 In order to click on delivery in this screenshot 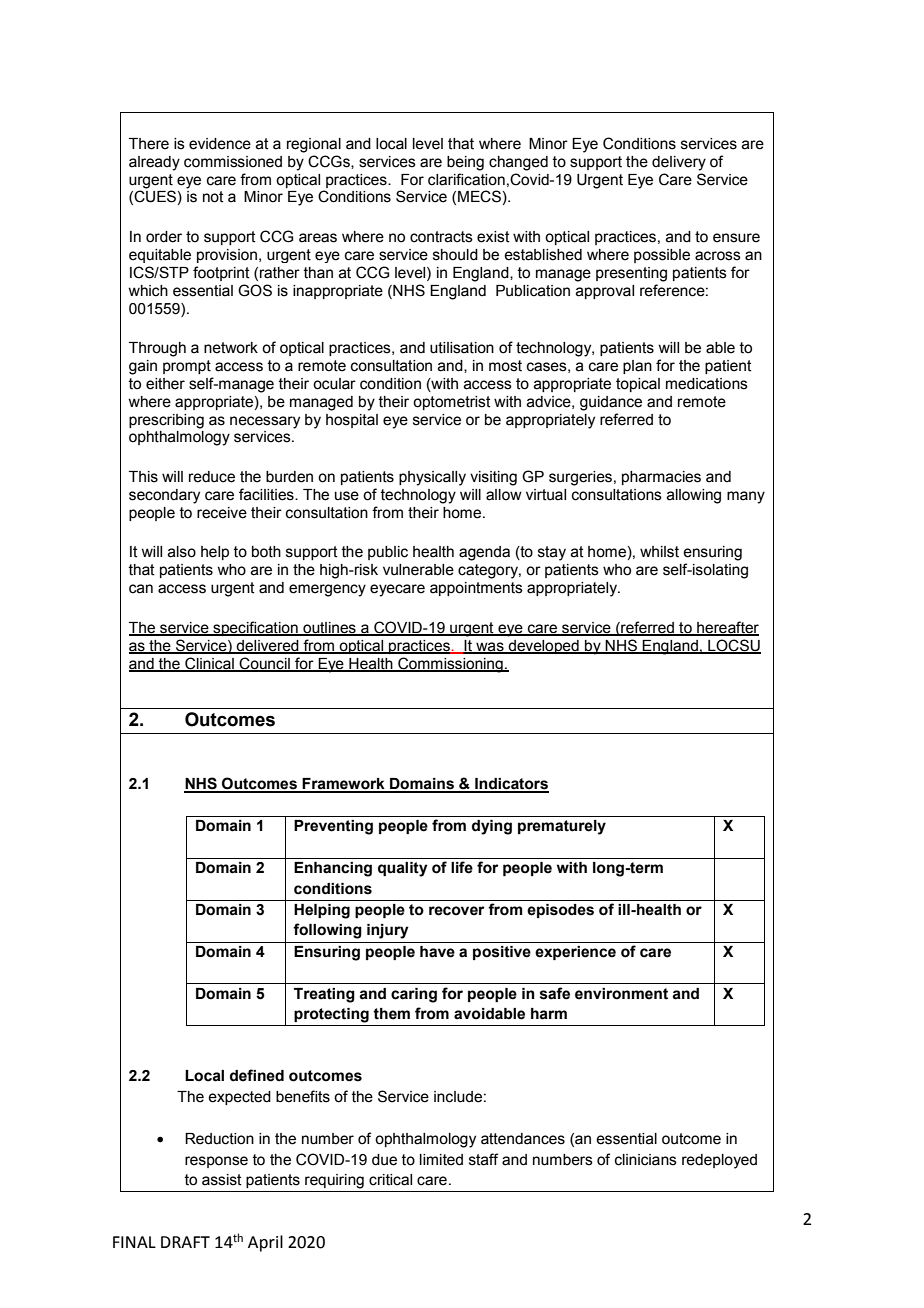, I will do `click(679, 163)`.
